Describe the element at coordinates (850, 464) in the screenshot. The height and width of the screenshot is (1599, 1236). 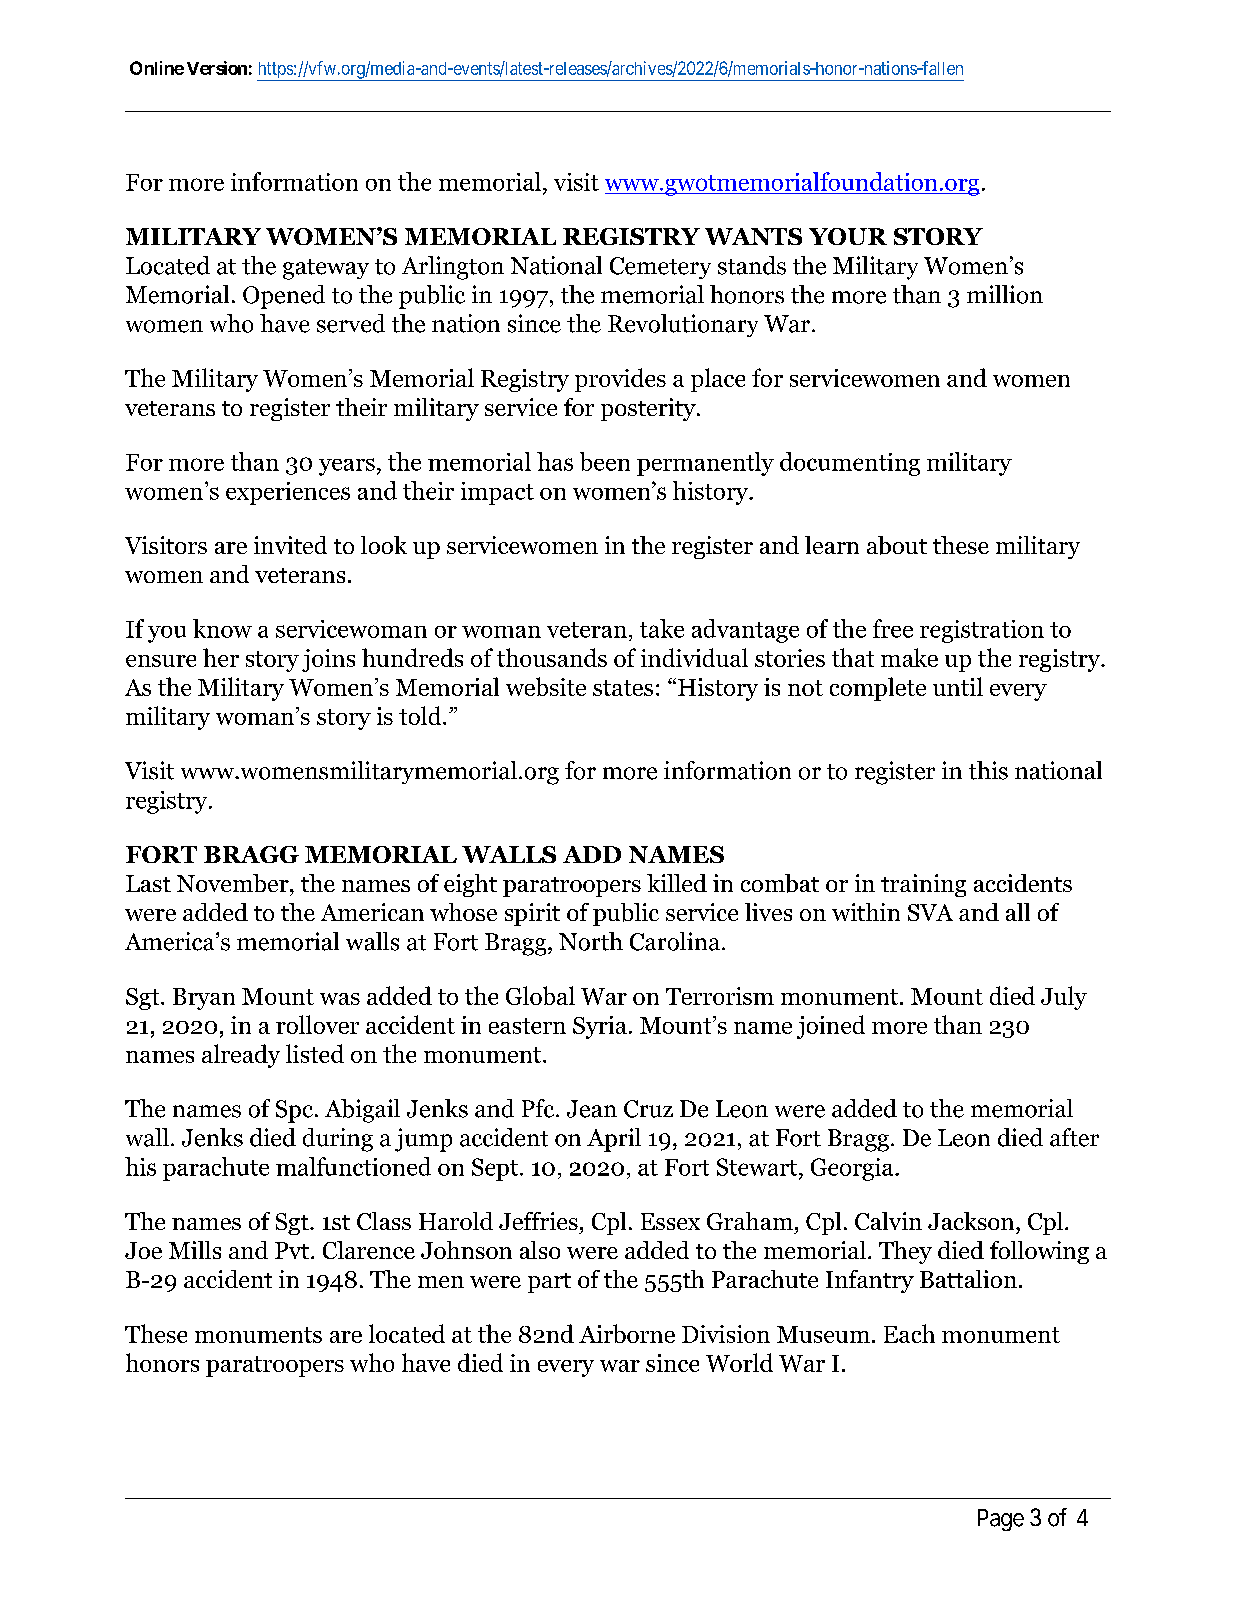
I see `documenting` at that location.
